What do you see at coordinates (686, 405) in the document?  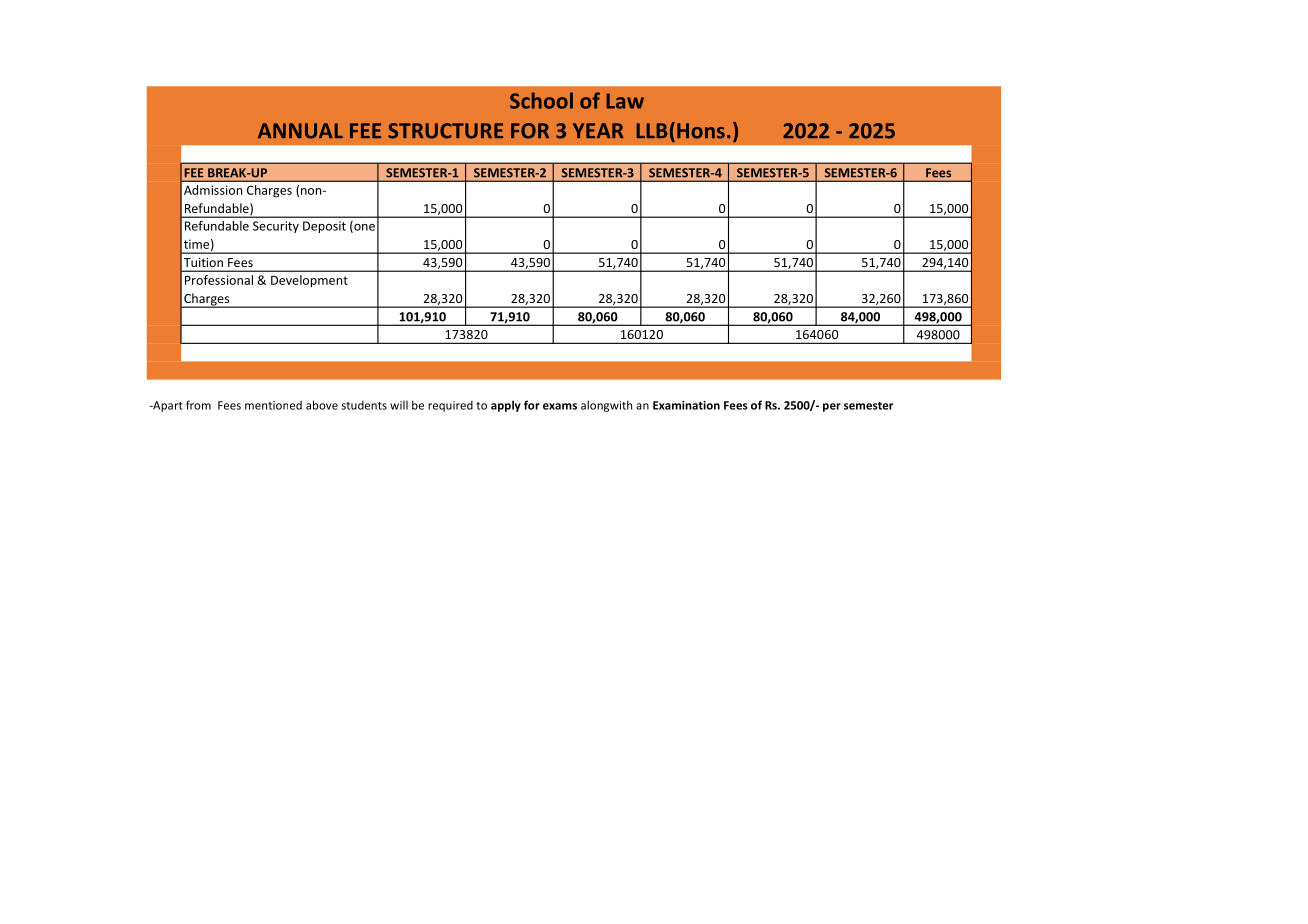 I see `Examination` at bounding box center [686, 405].
